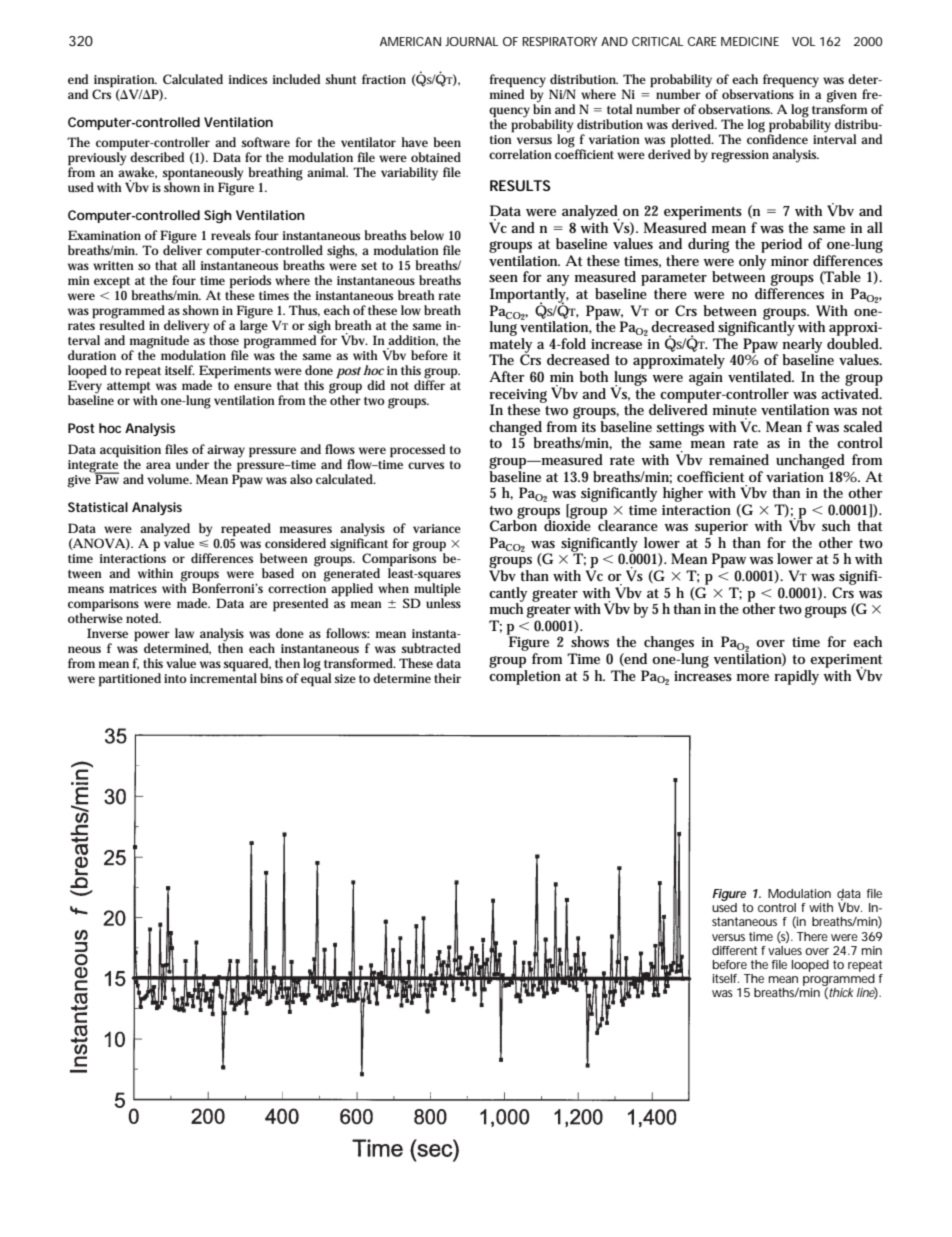  I want to click on Statistical, so click(98, 507).
